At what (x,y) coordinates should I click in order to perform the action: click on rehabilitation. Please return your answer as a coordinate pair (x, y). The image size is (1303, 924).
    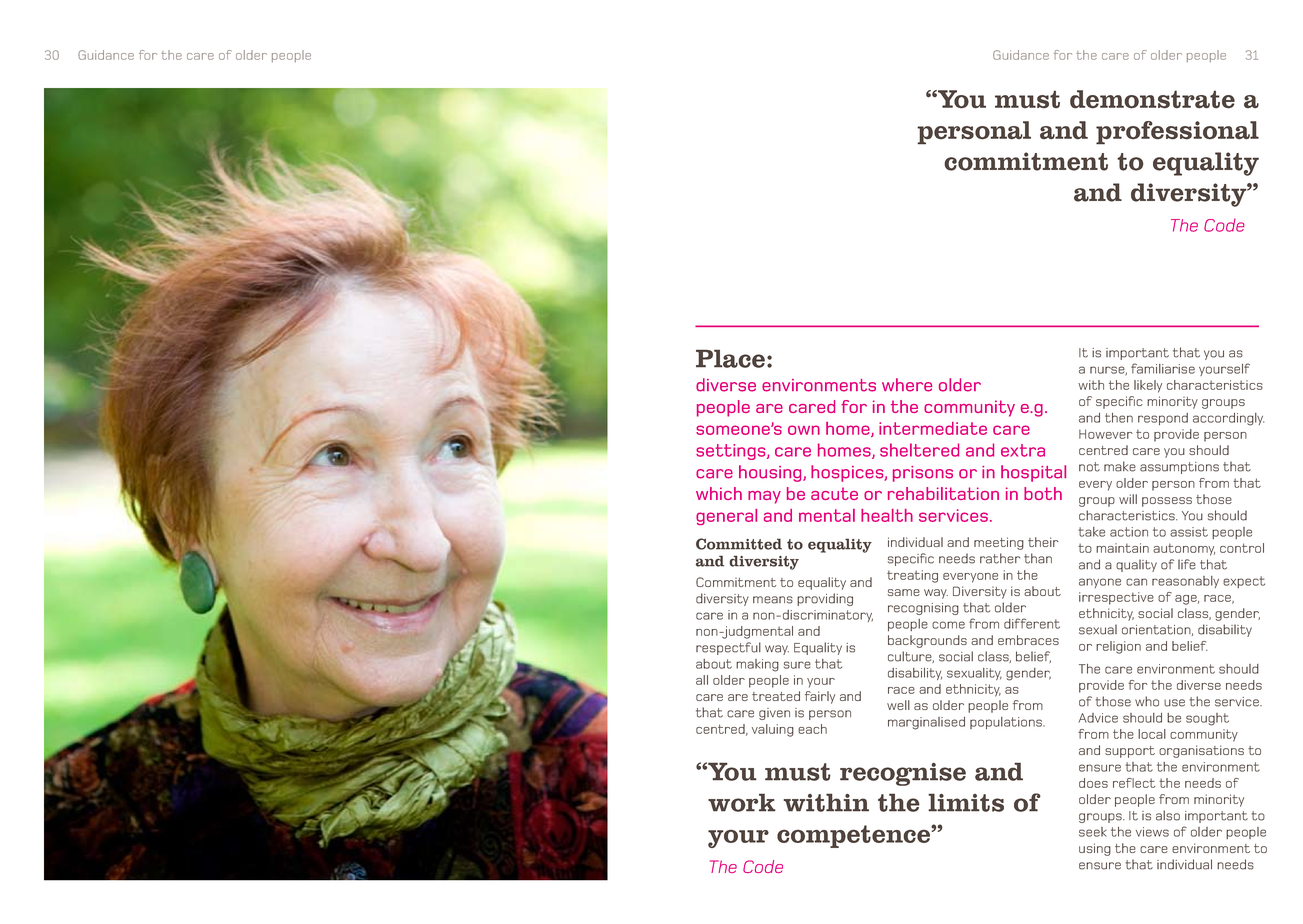
    Looking at the image, I should click on (943, 493).
